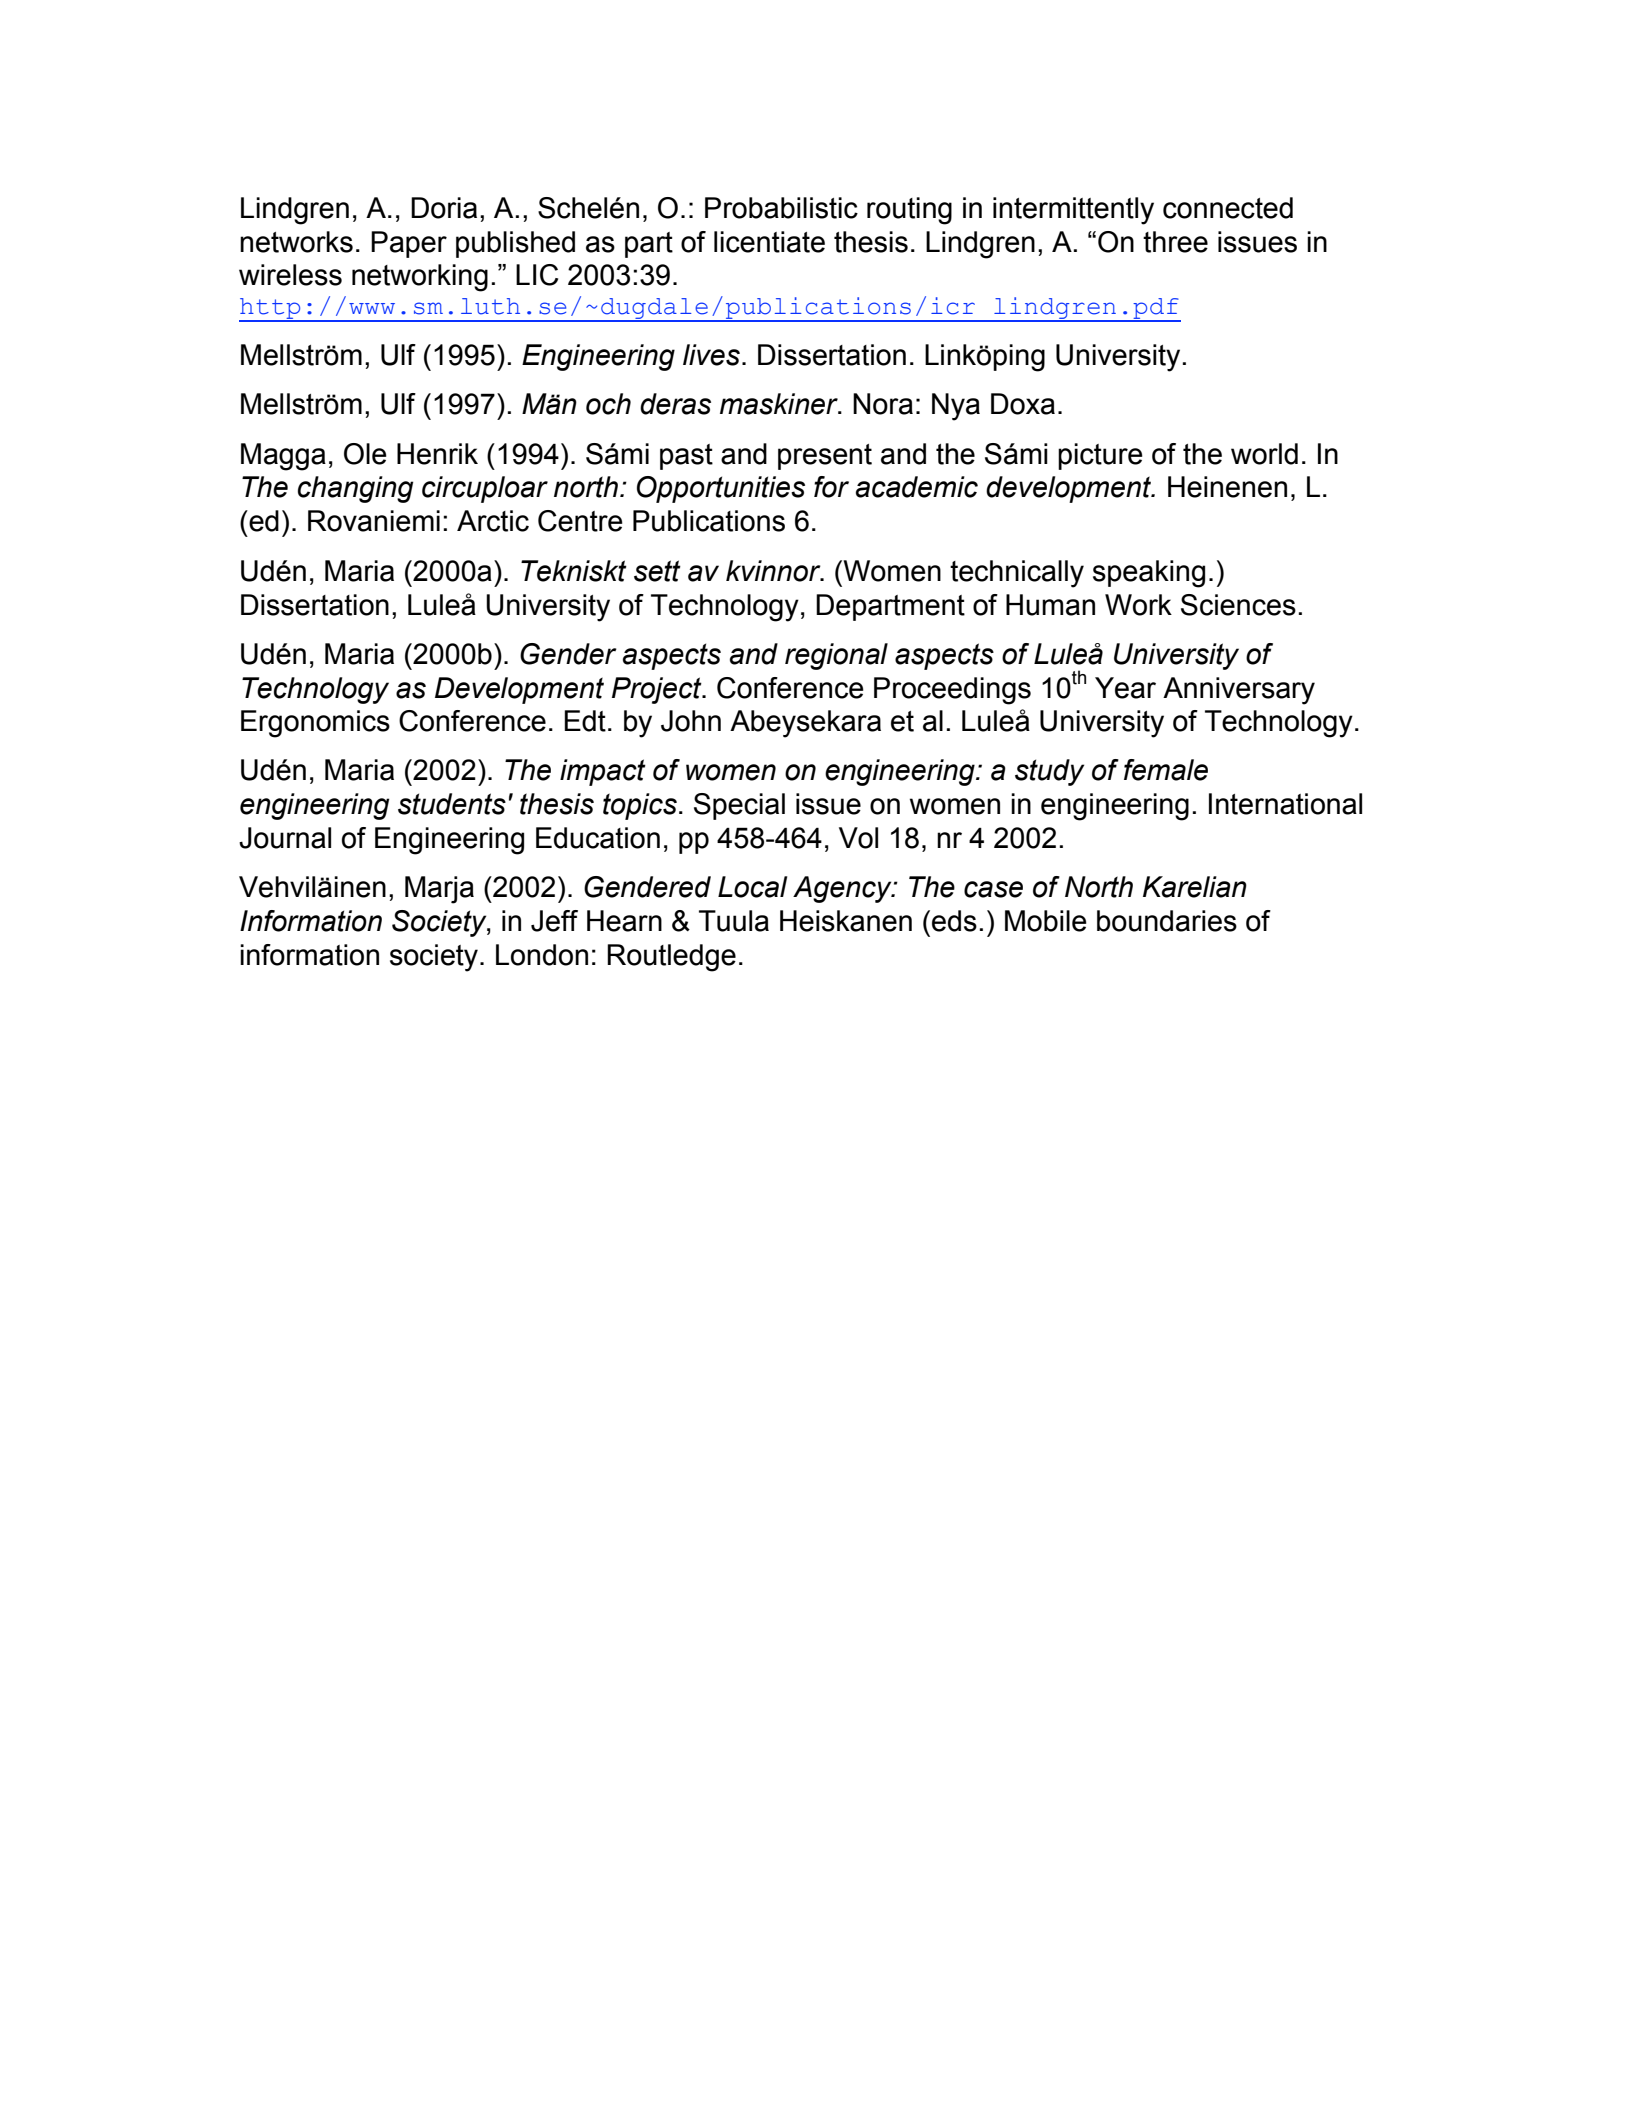 The width and height of the image is (1626, 2104). Describe the element at coordinates (315, 724) in the image. I see `Ergonomics` at that location.
